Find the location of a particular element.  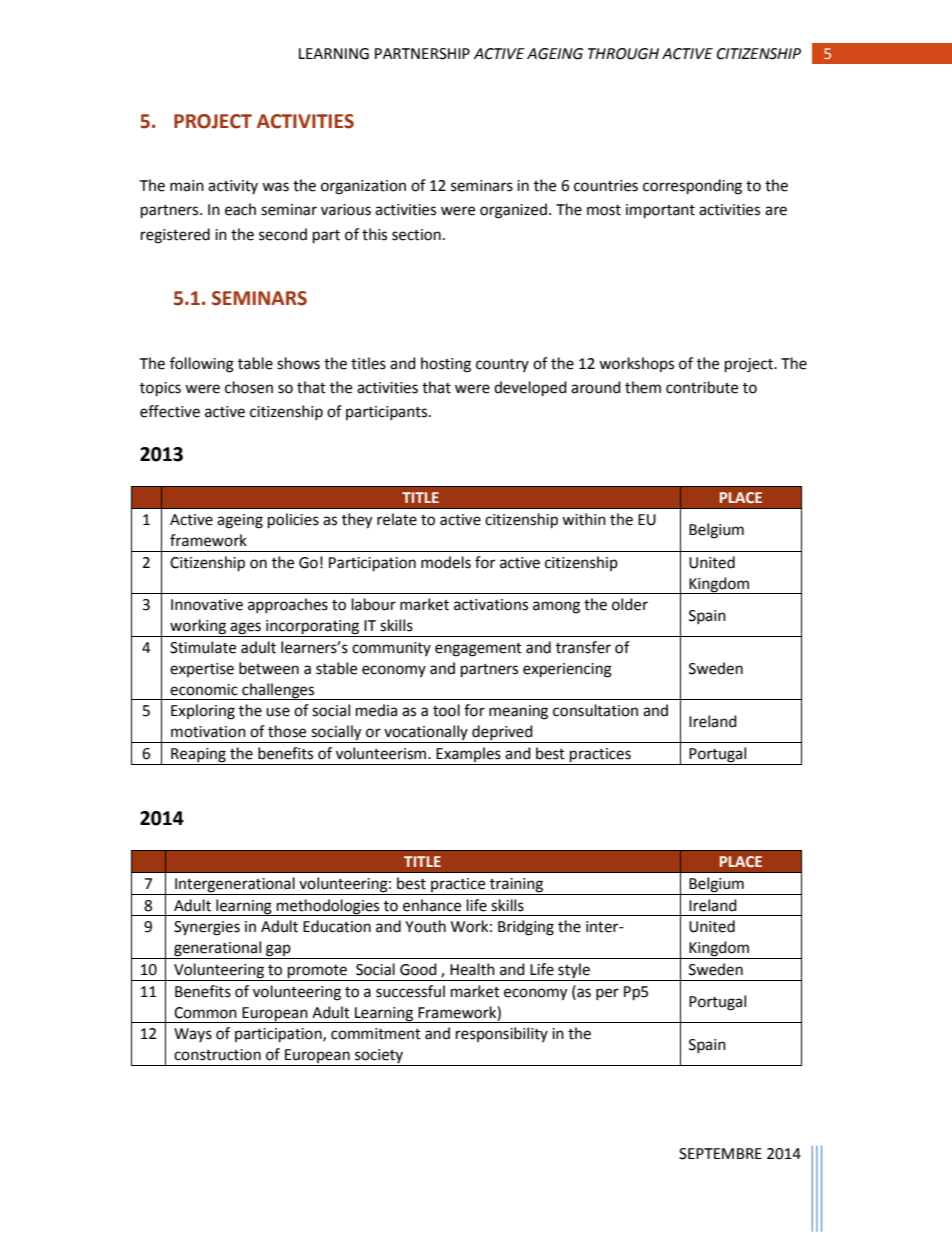

style is located at coordinates (574, 970).
